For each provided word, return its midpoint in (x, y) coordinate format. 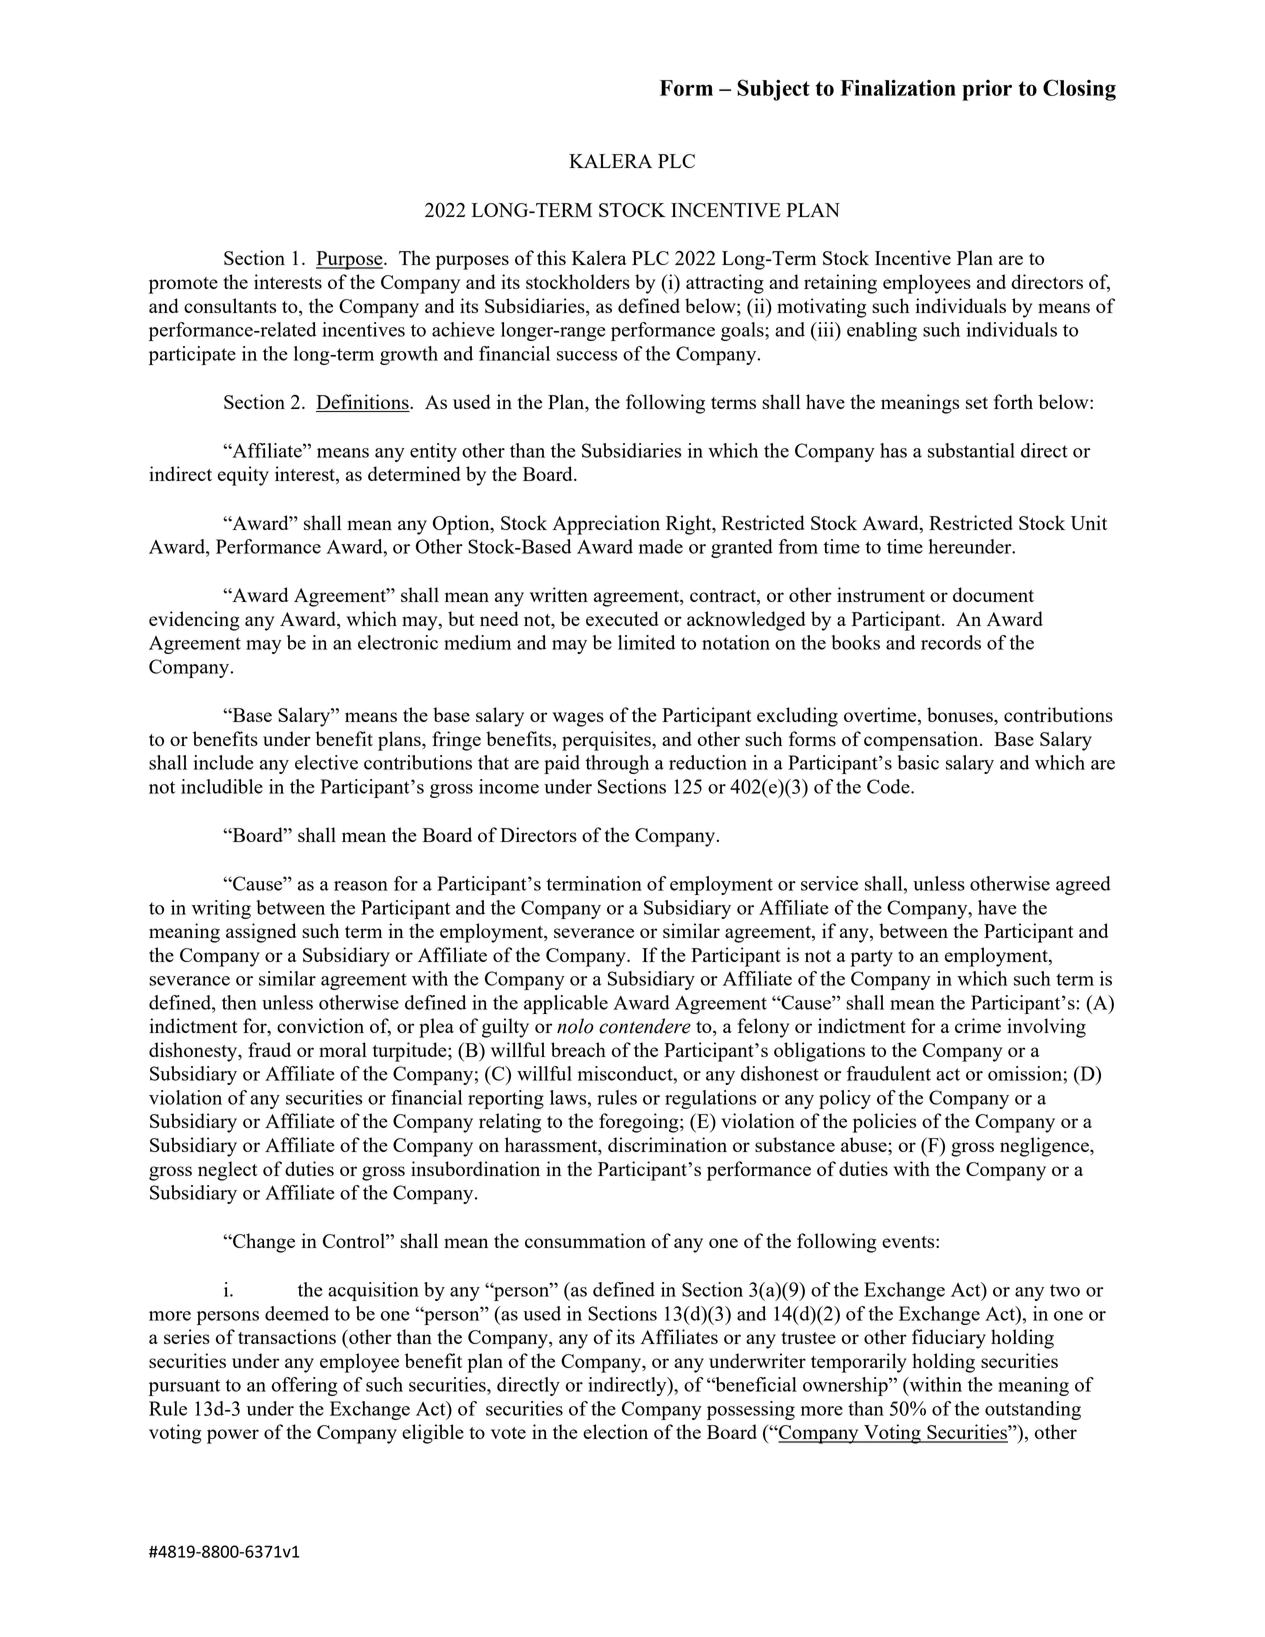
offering (305, 1386)
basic (918, 762)
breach (578, 1049)
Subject (773, 90)
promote (183, 285)
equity (243, 476)
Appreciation (606, 525)
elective (326, 762)
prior (987, 90)
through (617, 764)
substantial (971, 450)
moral (343, 1049)
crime (978, 1025)
